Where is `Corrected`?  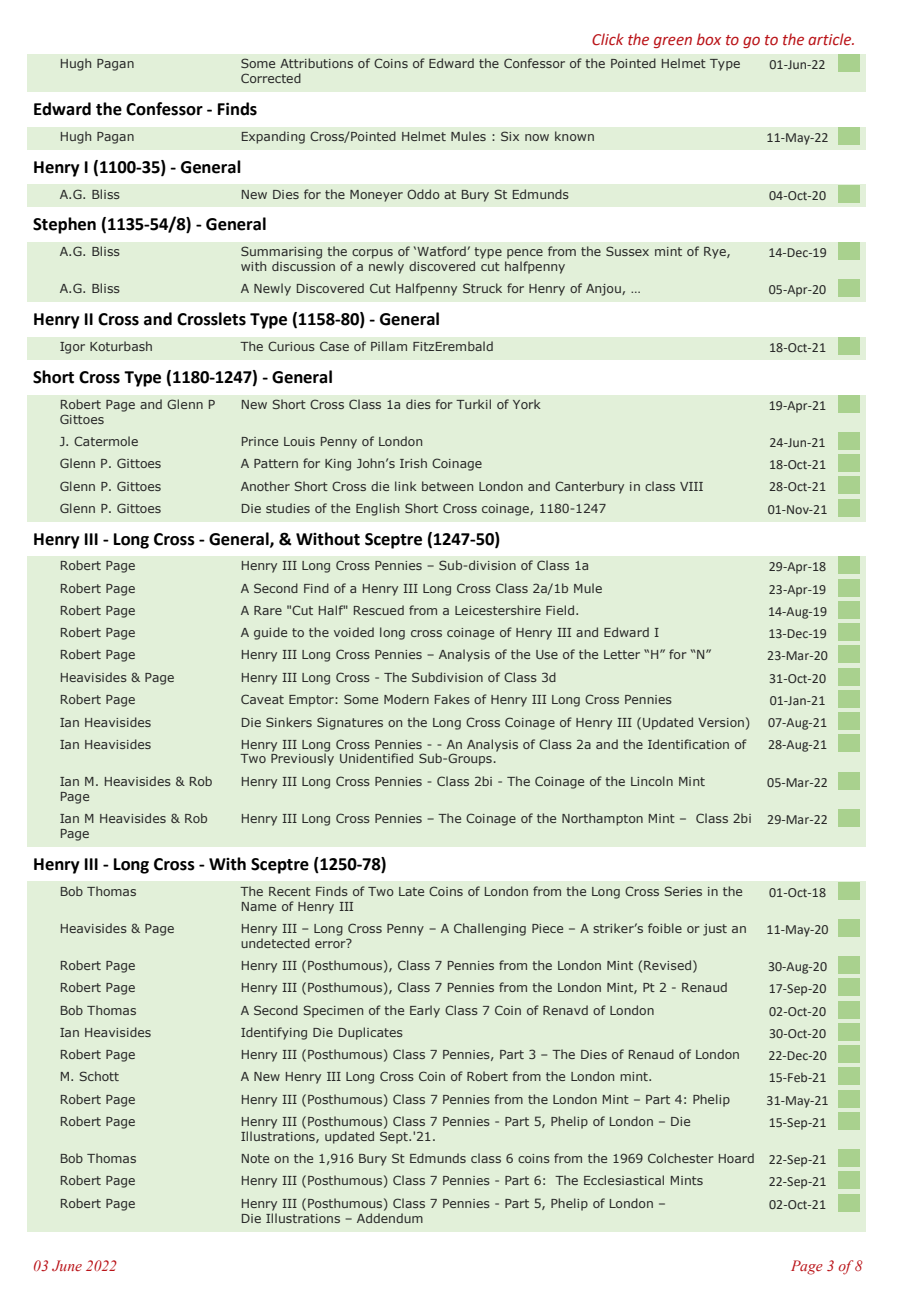 Corrected is located at coordinates (271, 78).
